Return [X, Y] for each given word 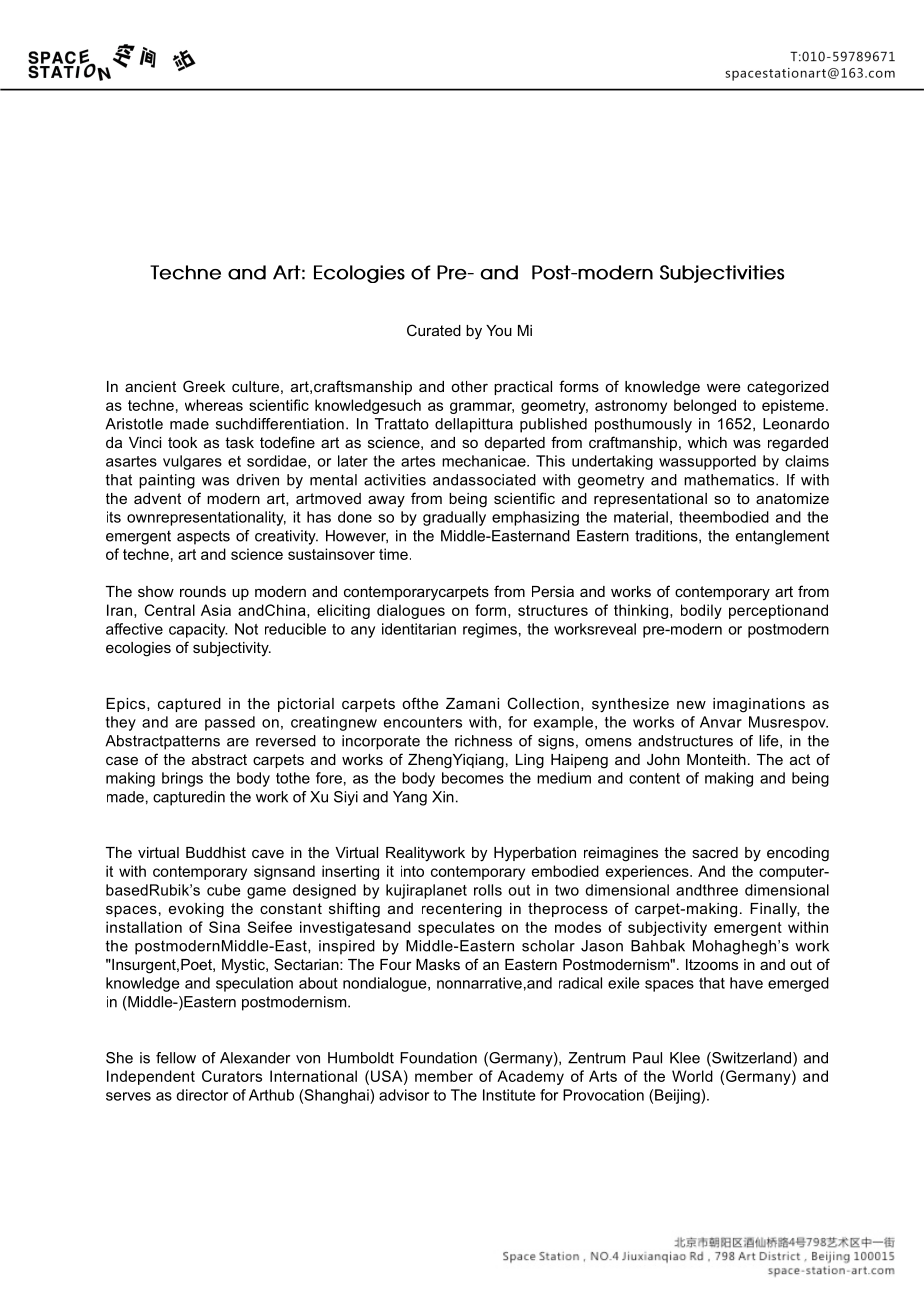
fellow [176, 1058]
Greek [204, 386]
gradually [454, 518]
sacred [715, 852]
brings [182, 779]
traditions [667, 536]
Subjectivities [722, 274]
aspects [203, 537]
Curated [434, 330]
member [444, 1076]
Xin [443, 797]
